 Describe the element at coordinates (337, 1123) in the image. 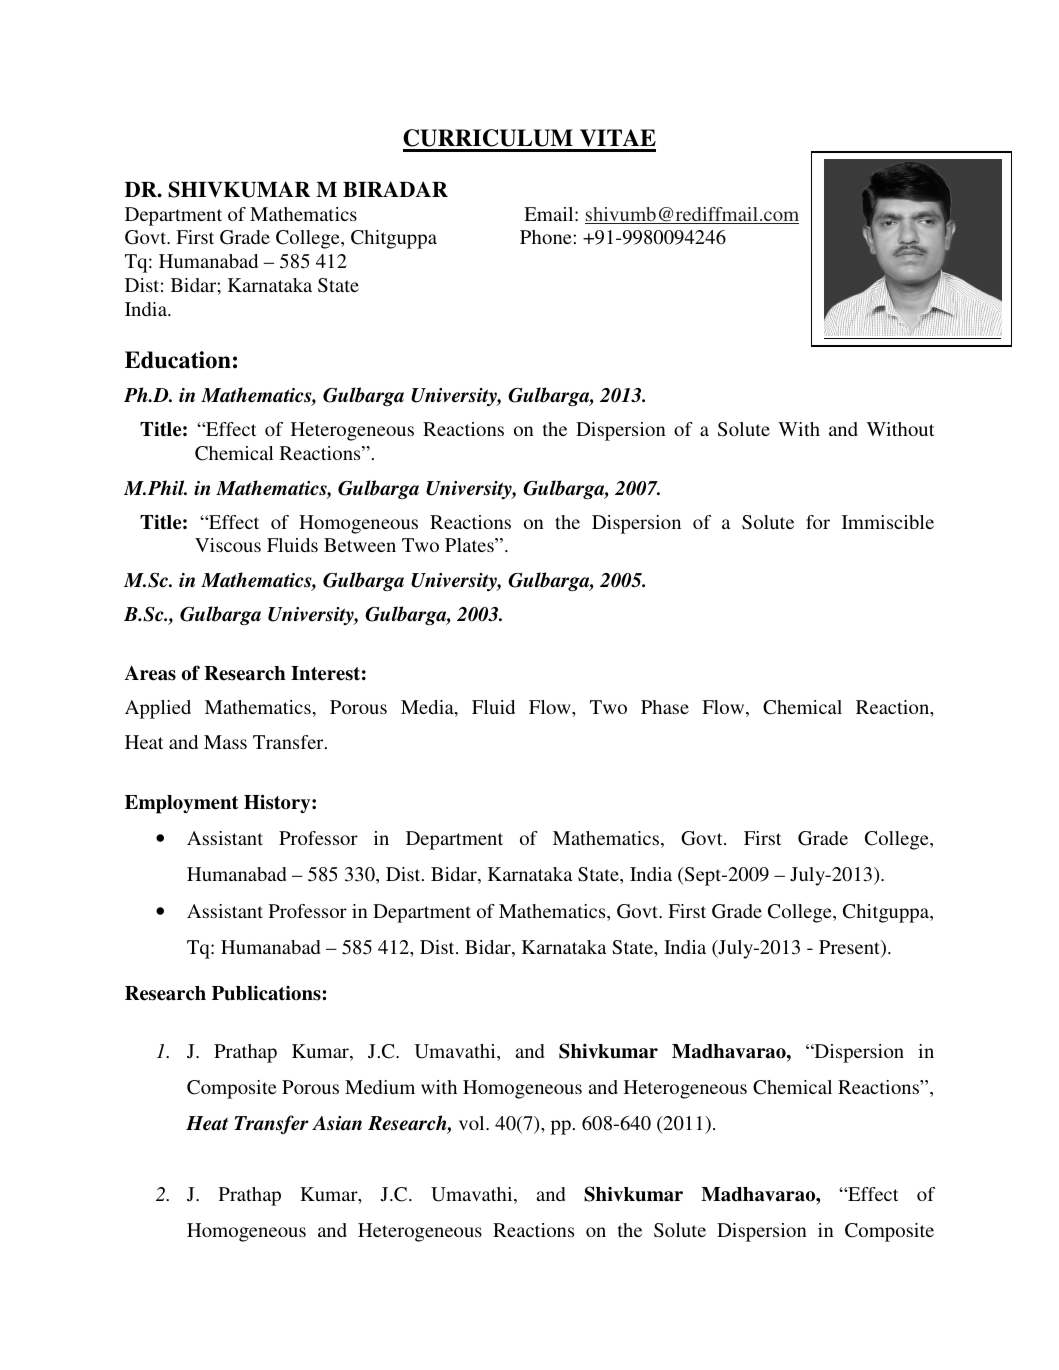

I see `Asian` at that location.
